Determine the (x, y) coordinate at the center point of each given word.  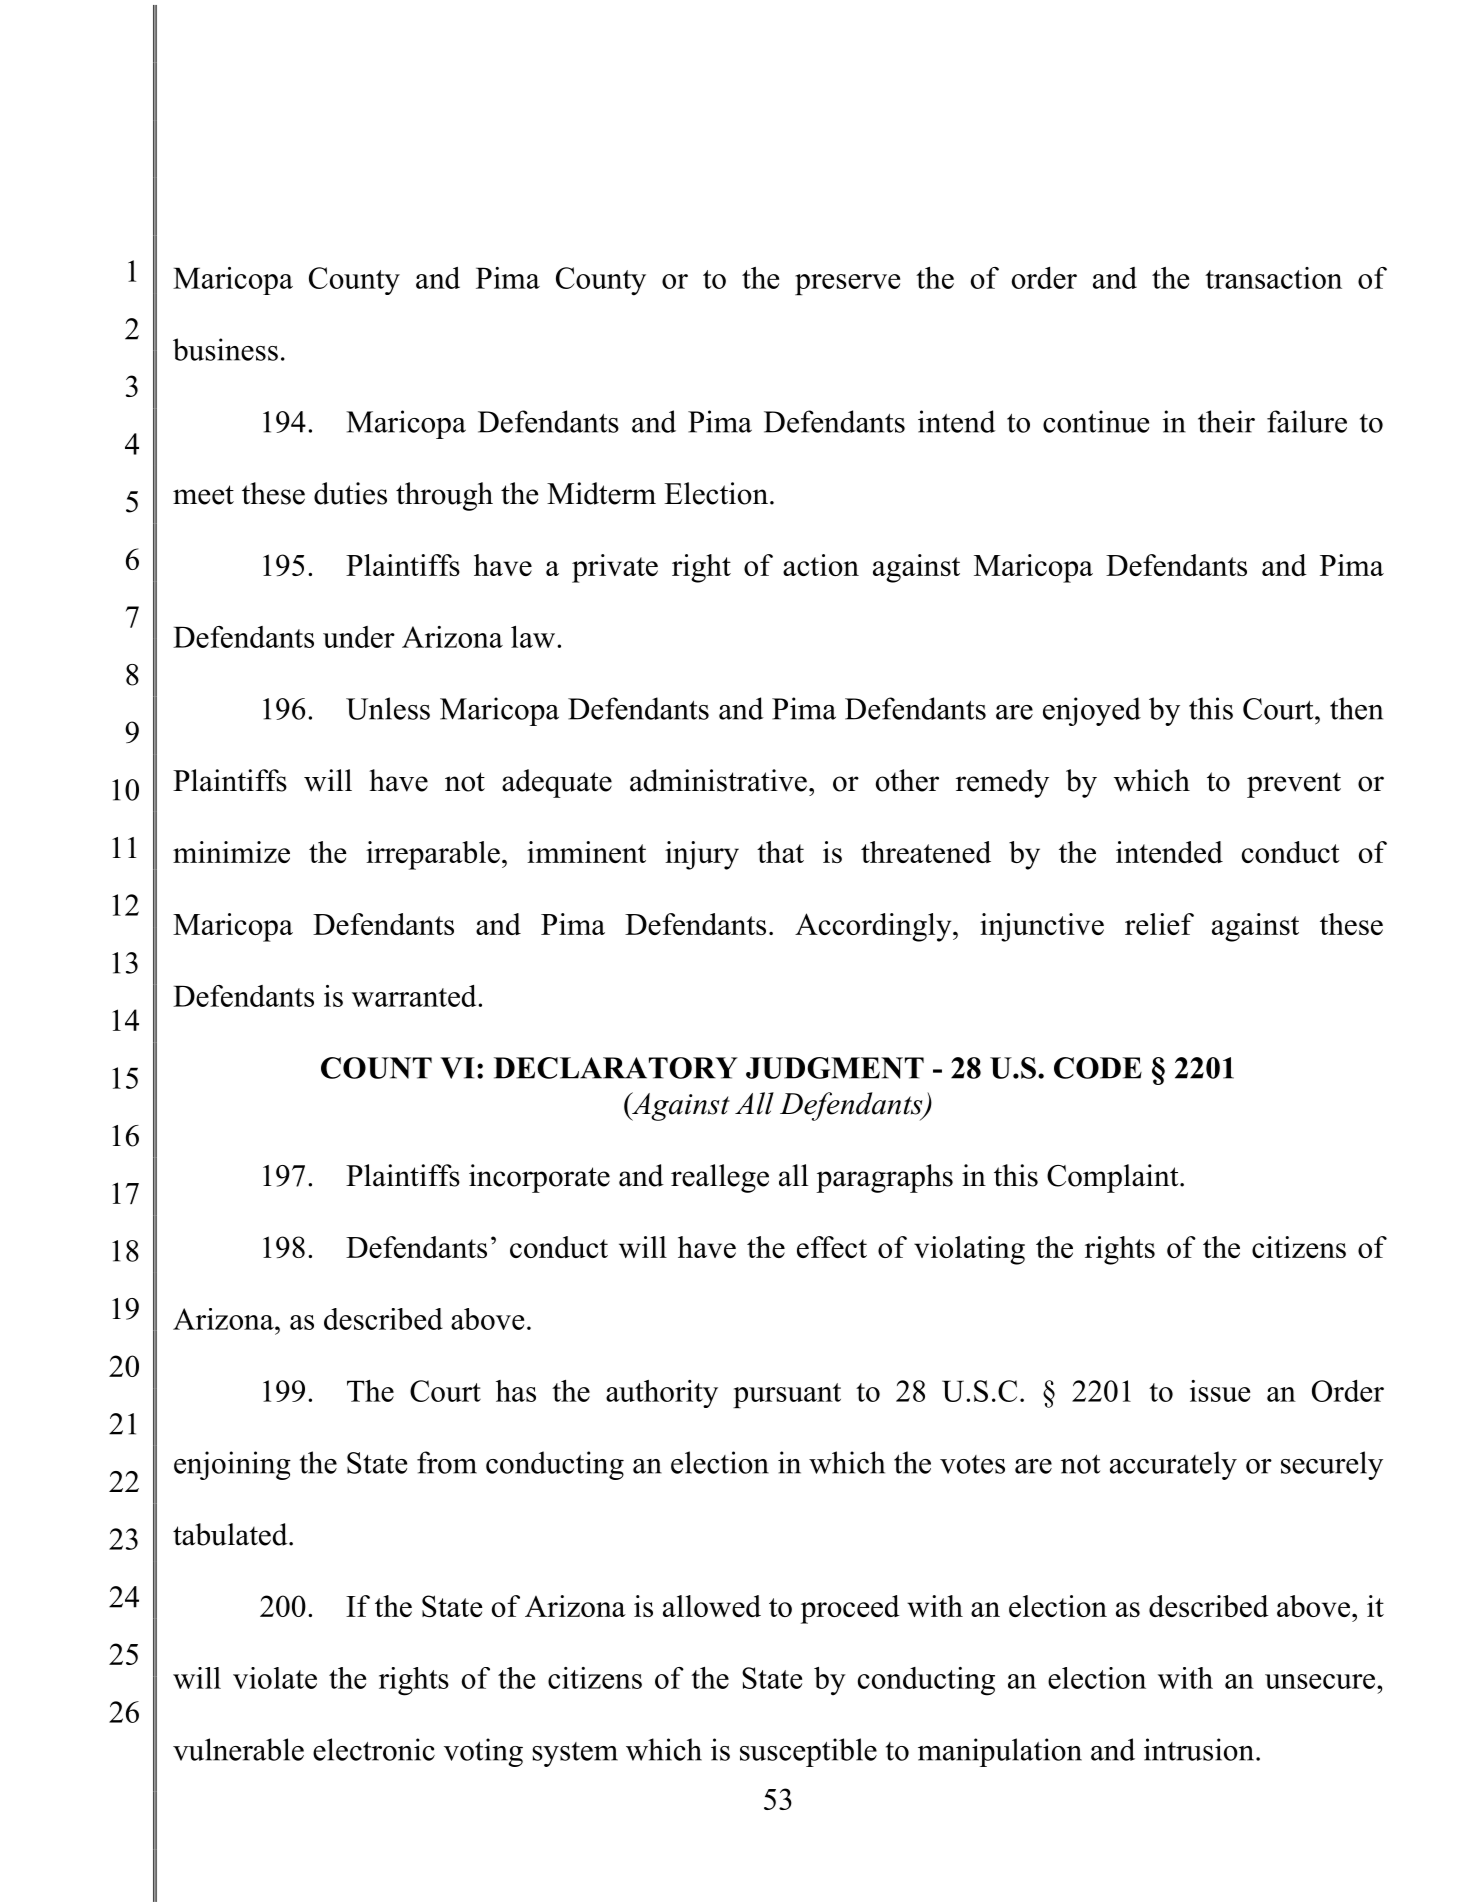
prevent (1294, 785)
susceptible (808, 1752)
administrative (718, 780)
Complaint (1114, 1178)
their (1226, 421)
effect (832, 1247)
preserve (847, 284)
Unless (388, 708)
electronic (374, 1749)
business (225, 349)
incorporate (539, 1178)
